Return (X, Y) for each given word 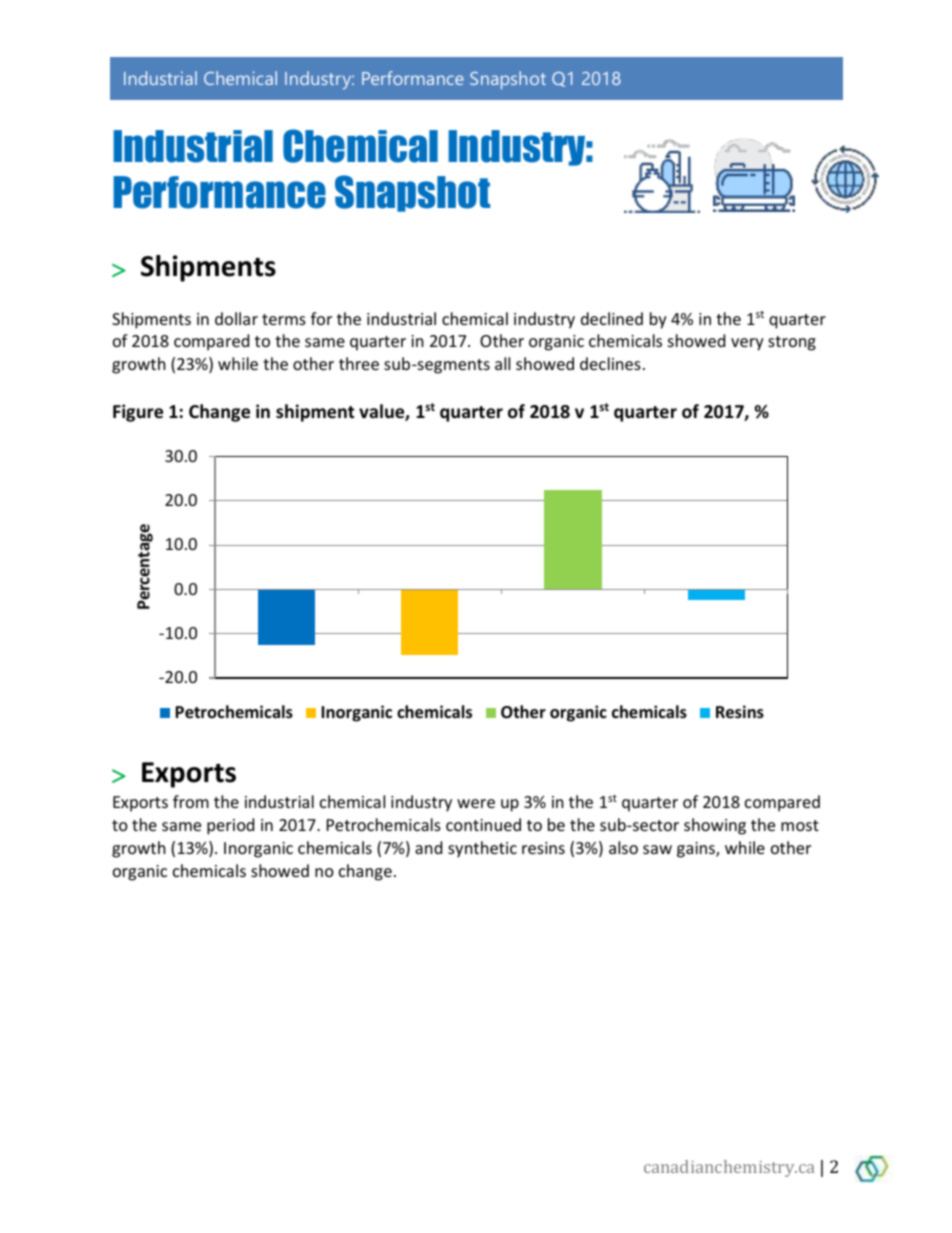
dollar (236, 318)
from (191, 801)
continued (483, 824)
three (359, 363)
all (502, 363)
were (476, 803)
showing (715, 826)
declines (610, 363)
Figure (138, 413)
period (230, 826)
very (747, 344)
